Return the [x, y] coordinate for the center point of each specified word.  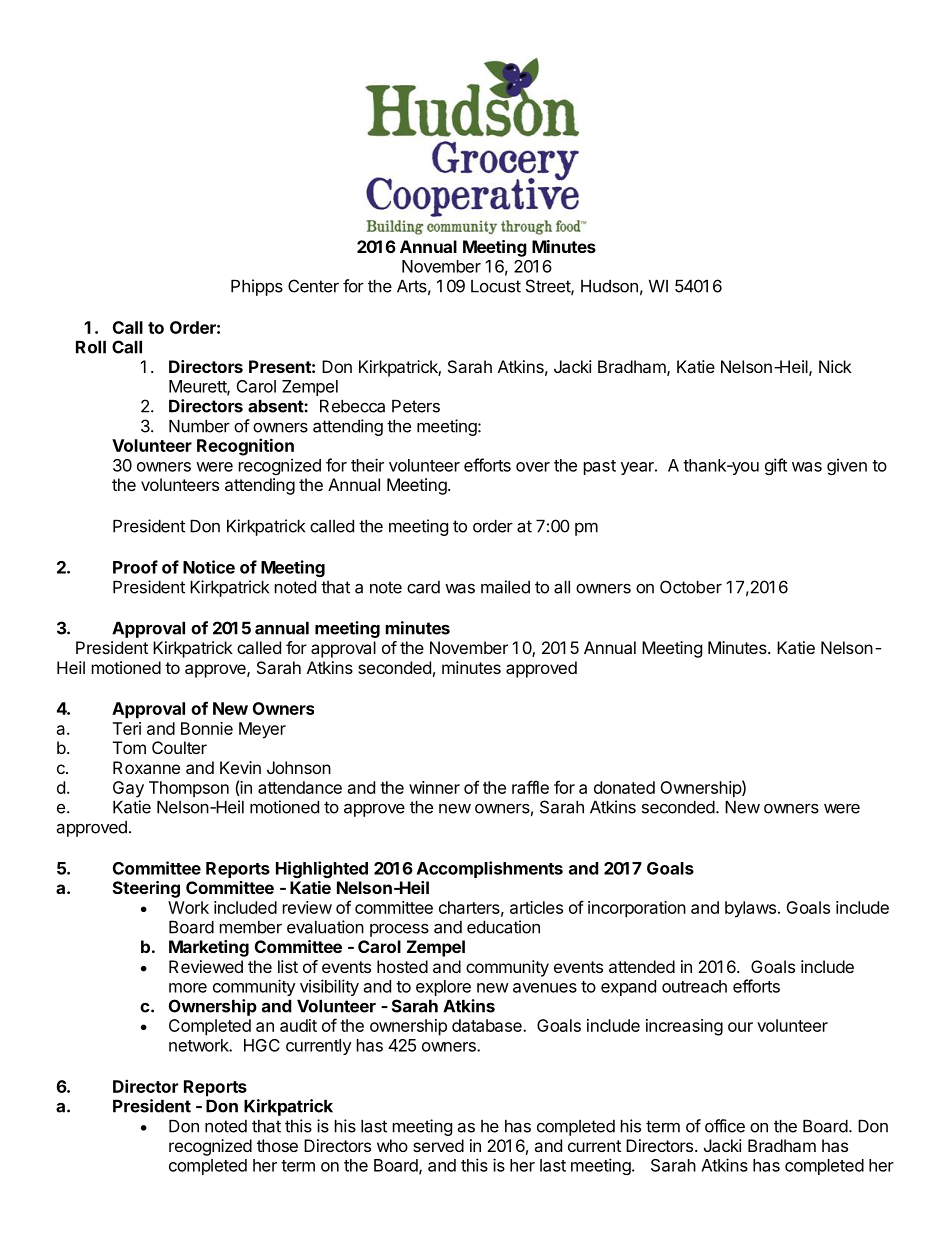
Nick [835, 366]
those [277, 1145]
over [533, 467]
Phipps [257, 287]
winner [434, 787]
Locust [496, 286]
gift [776, 466]
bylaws [750, 909]
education [503, 927]
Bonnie [207, 728]
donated [624, 787]
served [438, 1145]
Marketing [209, 948]
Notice [209, 567]
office [725, 1126]
